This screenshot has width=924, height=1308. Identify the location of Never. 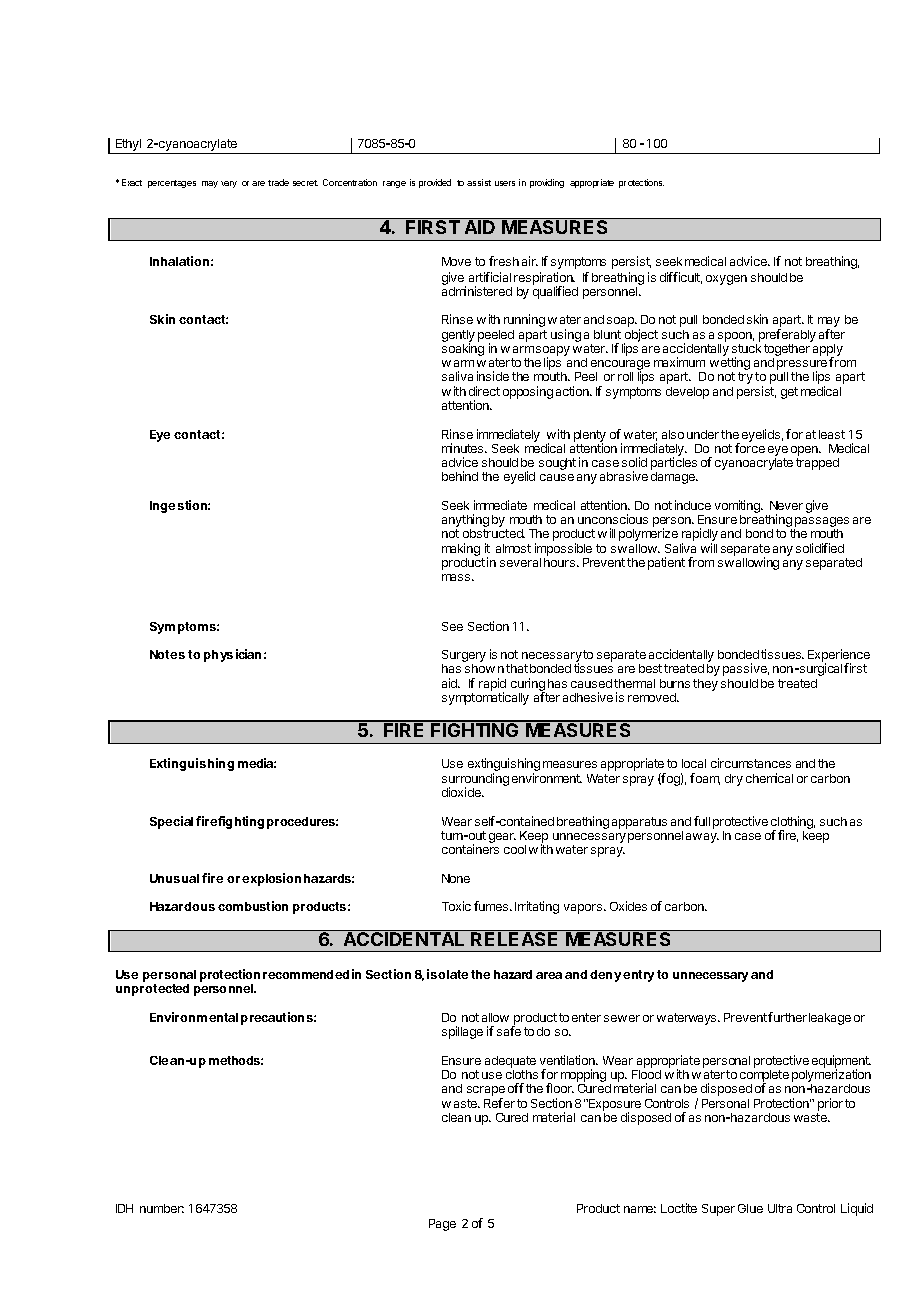
(786, 505).
